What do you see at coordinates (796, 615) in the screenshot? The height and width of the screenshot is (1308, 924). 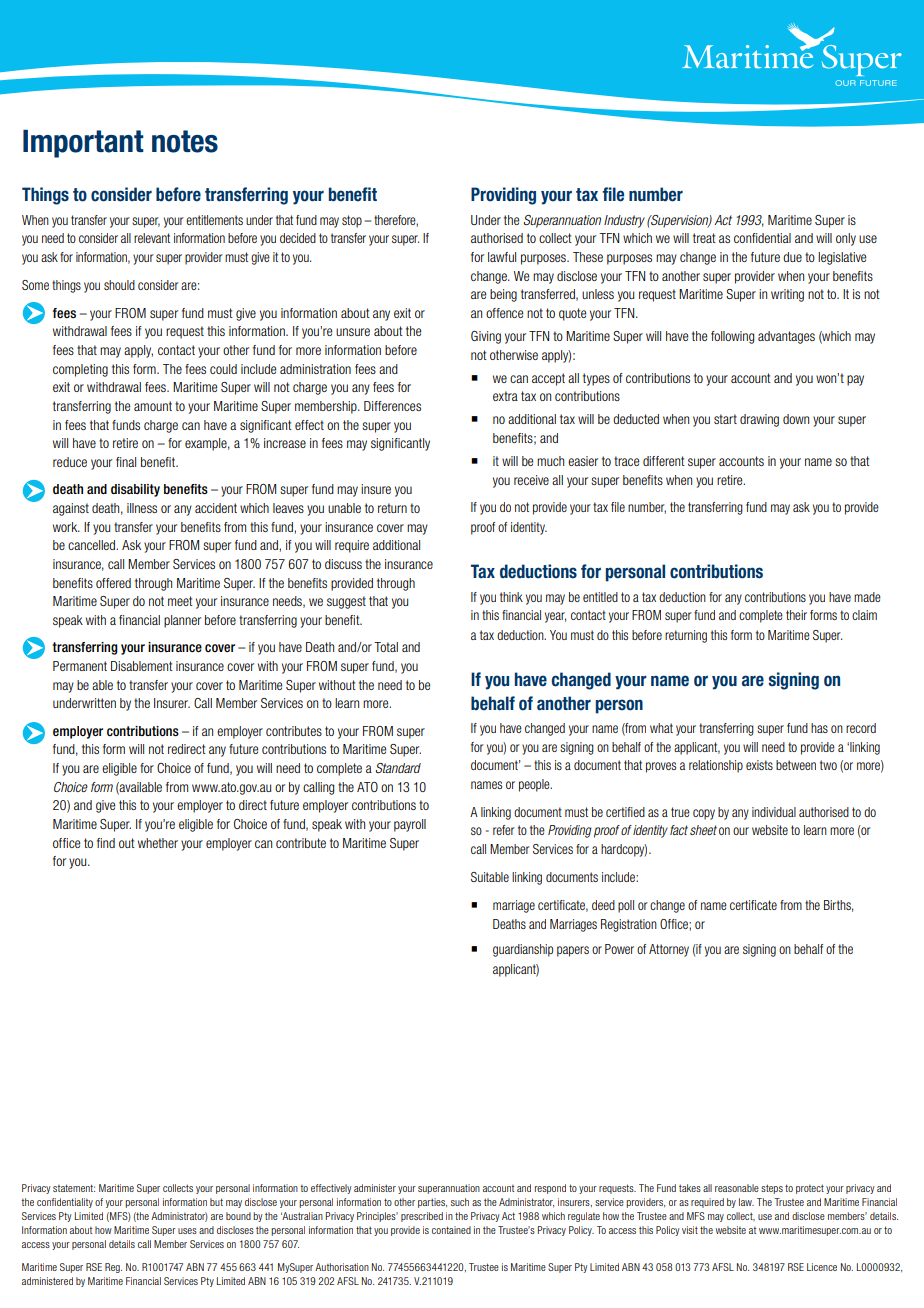 I see `their` at bounding box center [796, 615].
